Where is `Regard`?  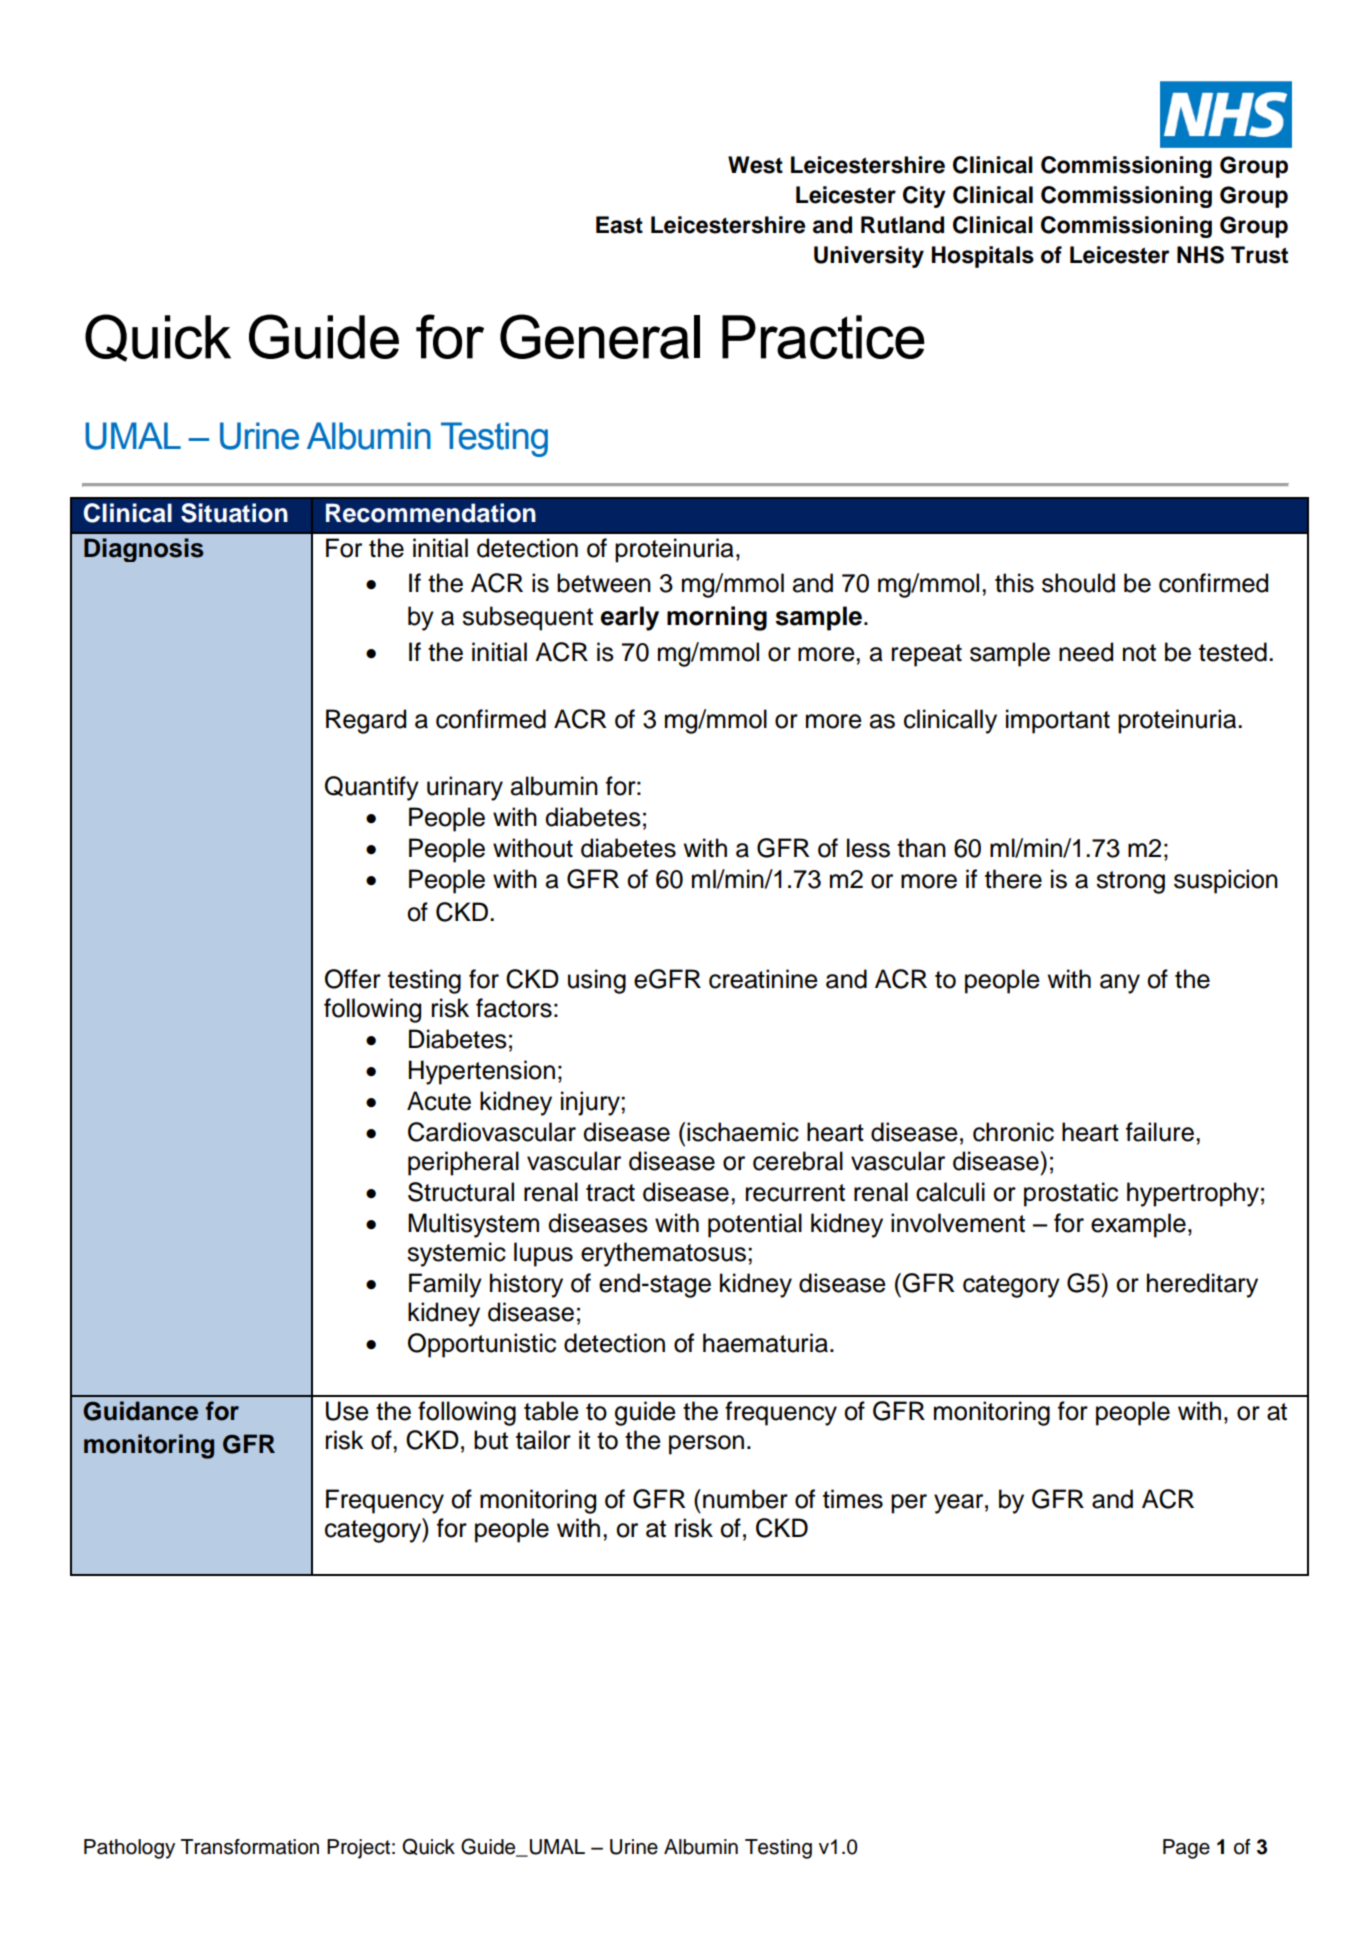 Regard is located at coordinates (366, 721).
